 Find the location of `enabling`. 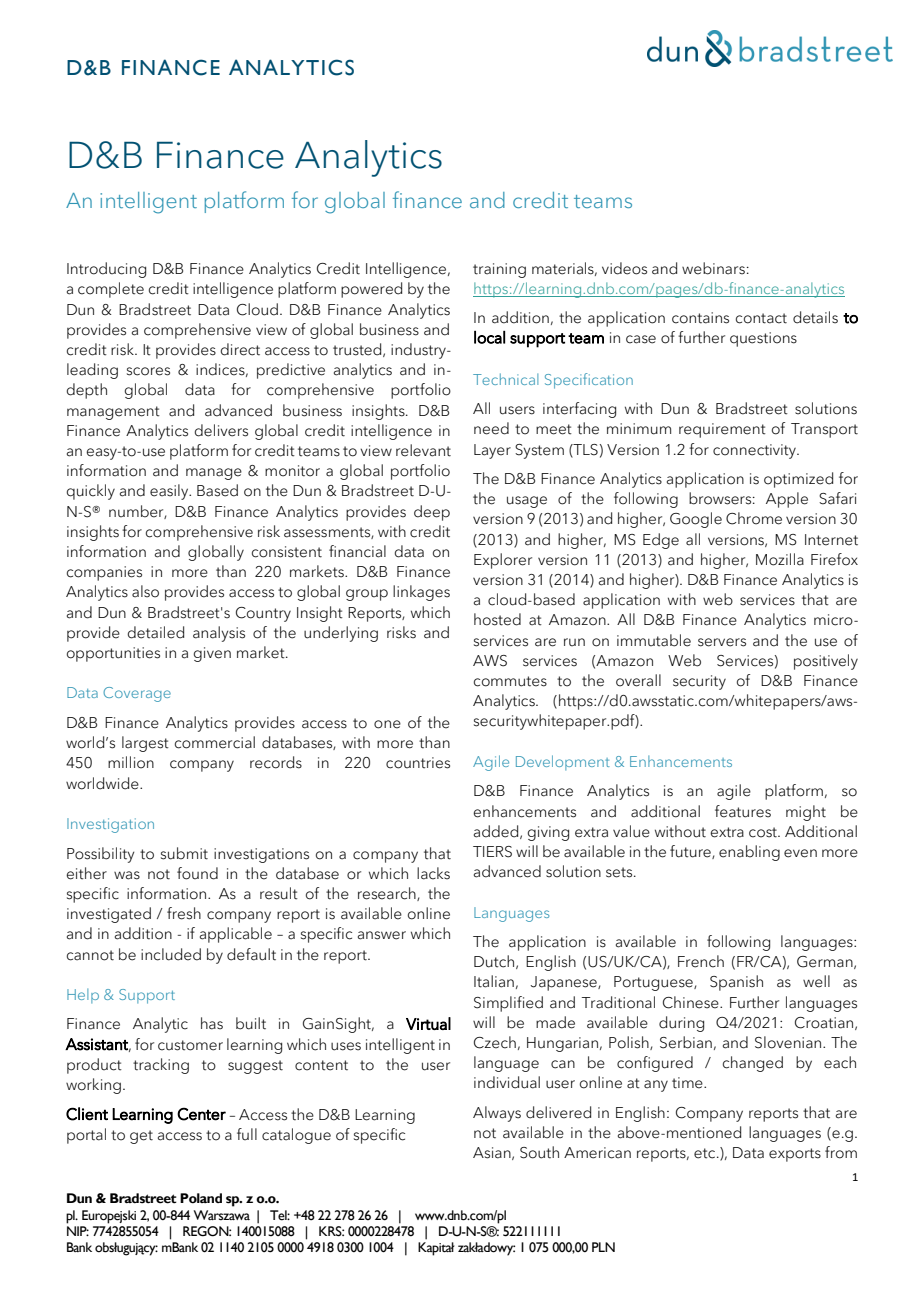

enabling is located at coordinates (749, 853).
